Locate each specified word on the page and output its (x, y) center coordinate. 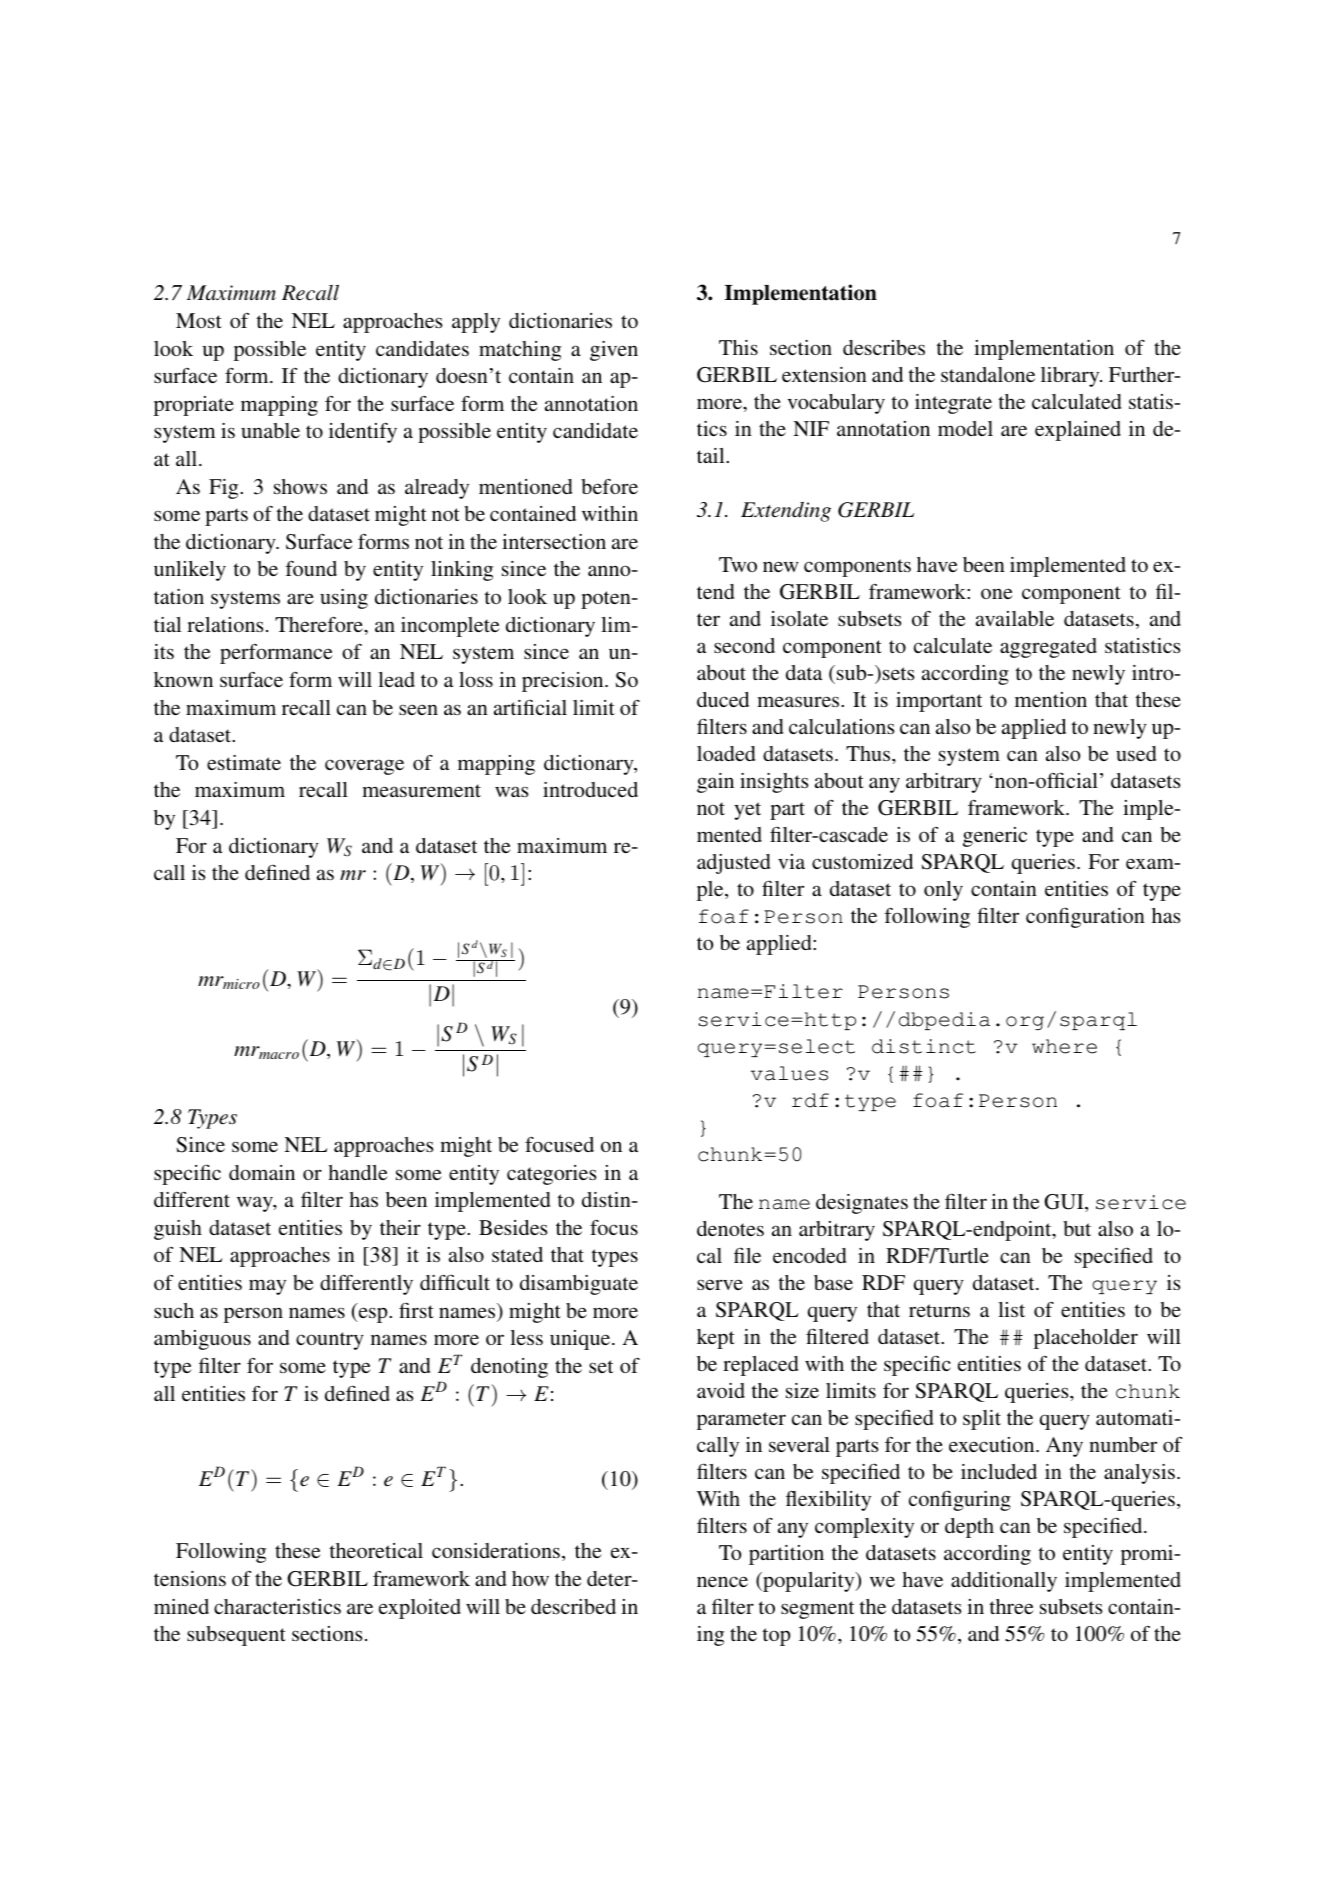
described (573, 1606)
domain (262, 1172)
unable (270, 430)
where (1064, 1046)
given (614, 351)
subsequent (236, 1636)
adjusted (734, 864)
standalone (988, 374)
